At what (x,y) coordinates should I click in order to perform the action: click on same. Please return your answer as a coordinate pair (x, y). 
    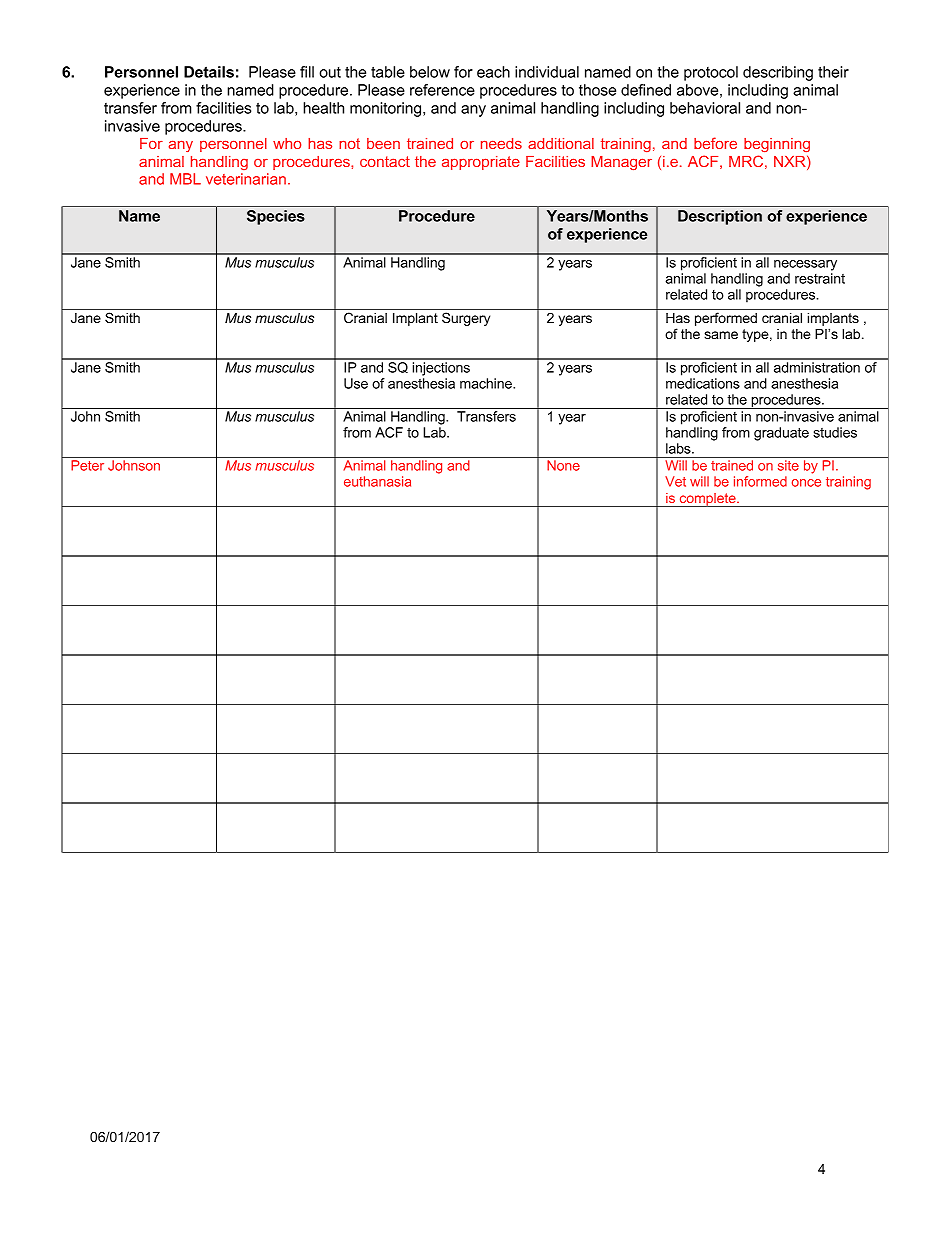
    Looking at the image, I should click on (721, 335).
